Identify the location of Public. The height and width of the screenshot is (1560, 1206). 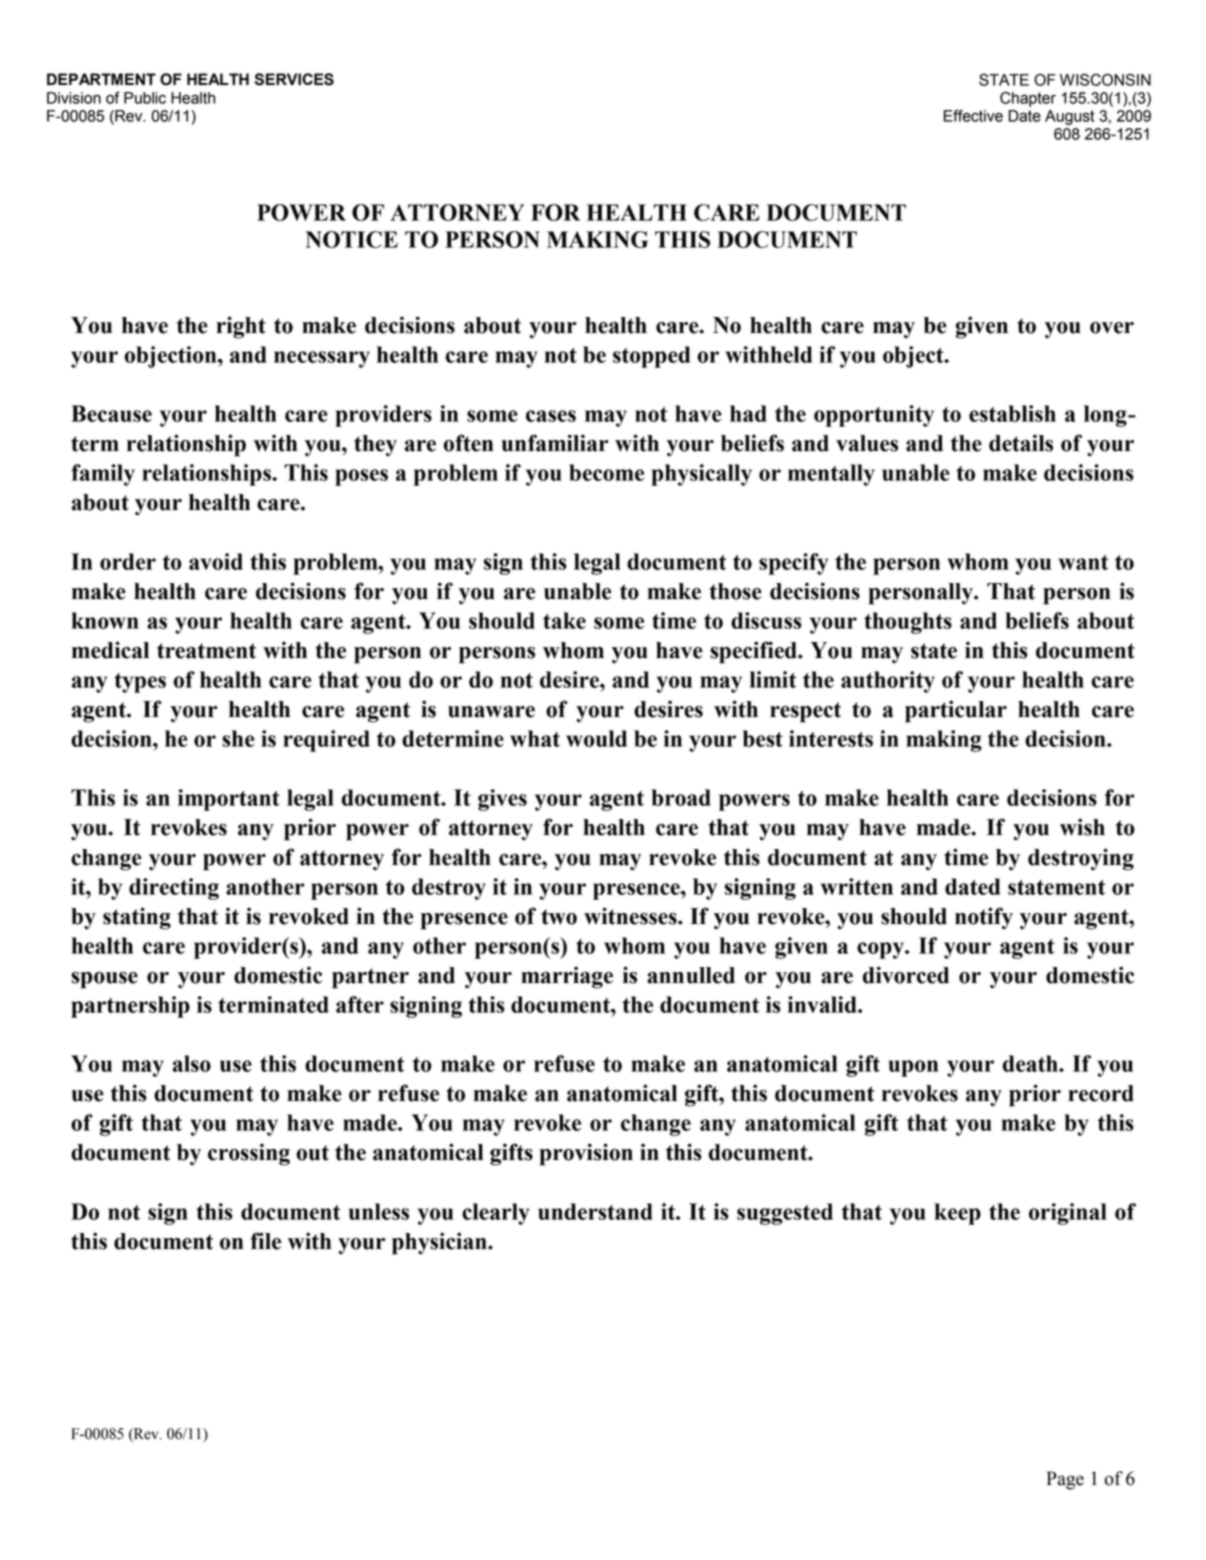
(145, 98).
